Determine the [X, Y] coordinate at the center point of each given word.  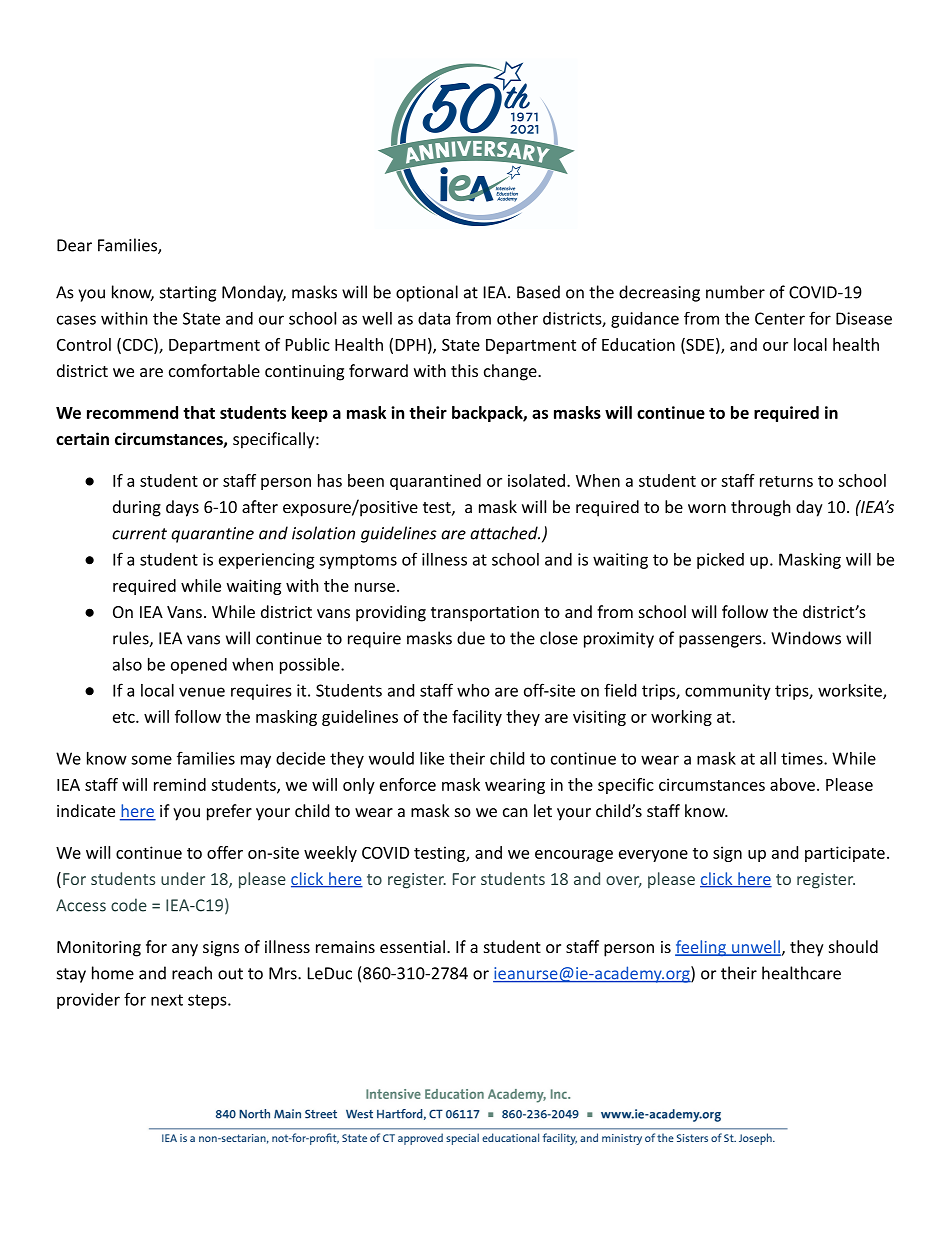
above [792, 784]
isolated [536, 480]
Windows [806, 638]
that [199, 412]
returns [786, 481]
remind [180, 784]
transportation [485, 614]
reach [192, 973]
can [515, 812]
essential [412, 946]
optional [427, 293]
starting [188, 294]
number [735, 292]
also [127, 664]
